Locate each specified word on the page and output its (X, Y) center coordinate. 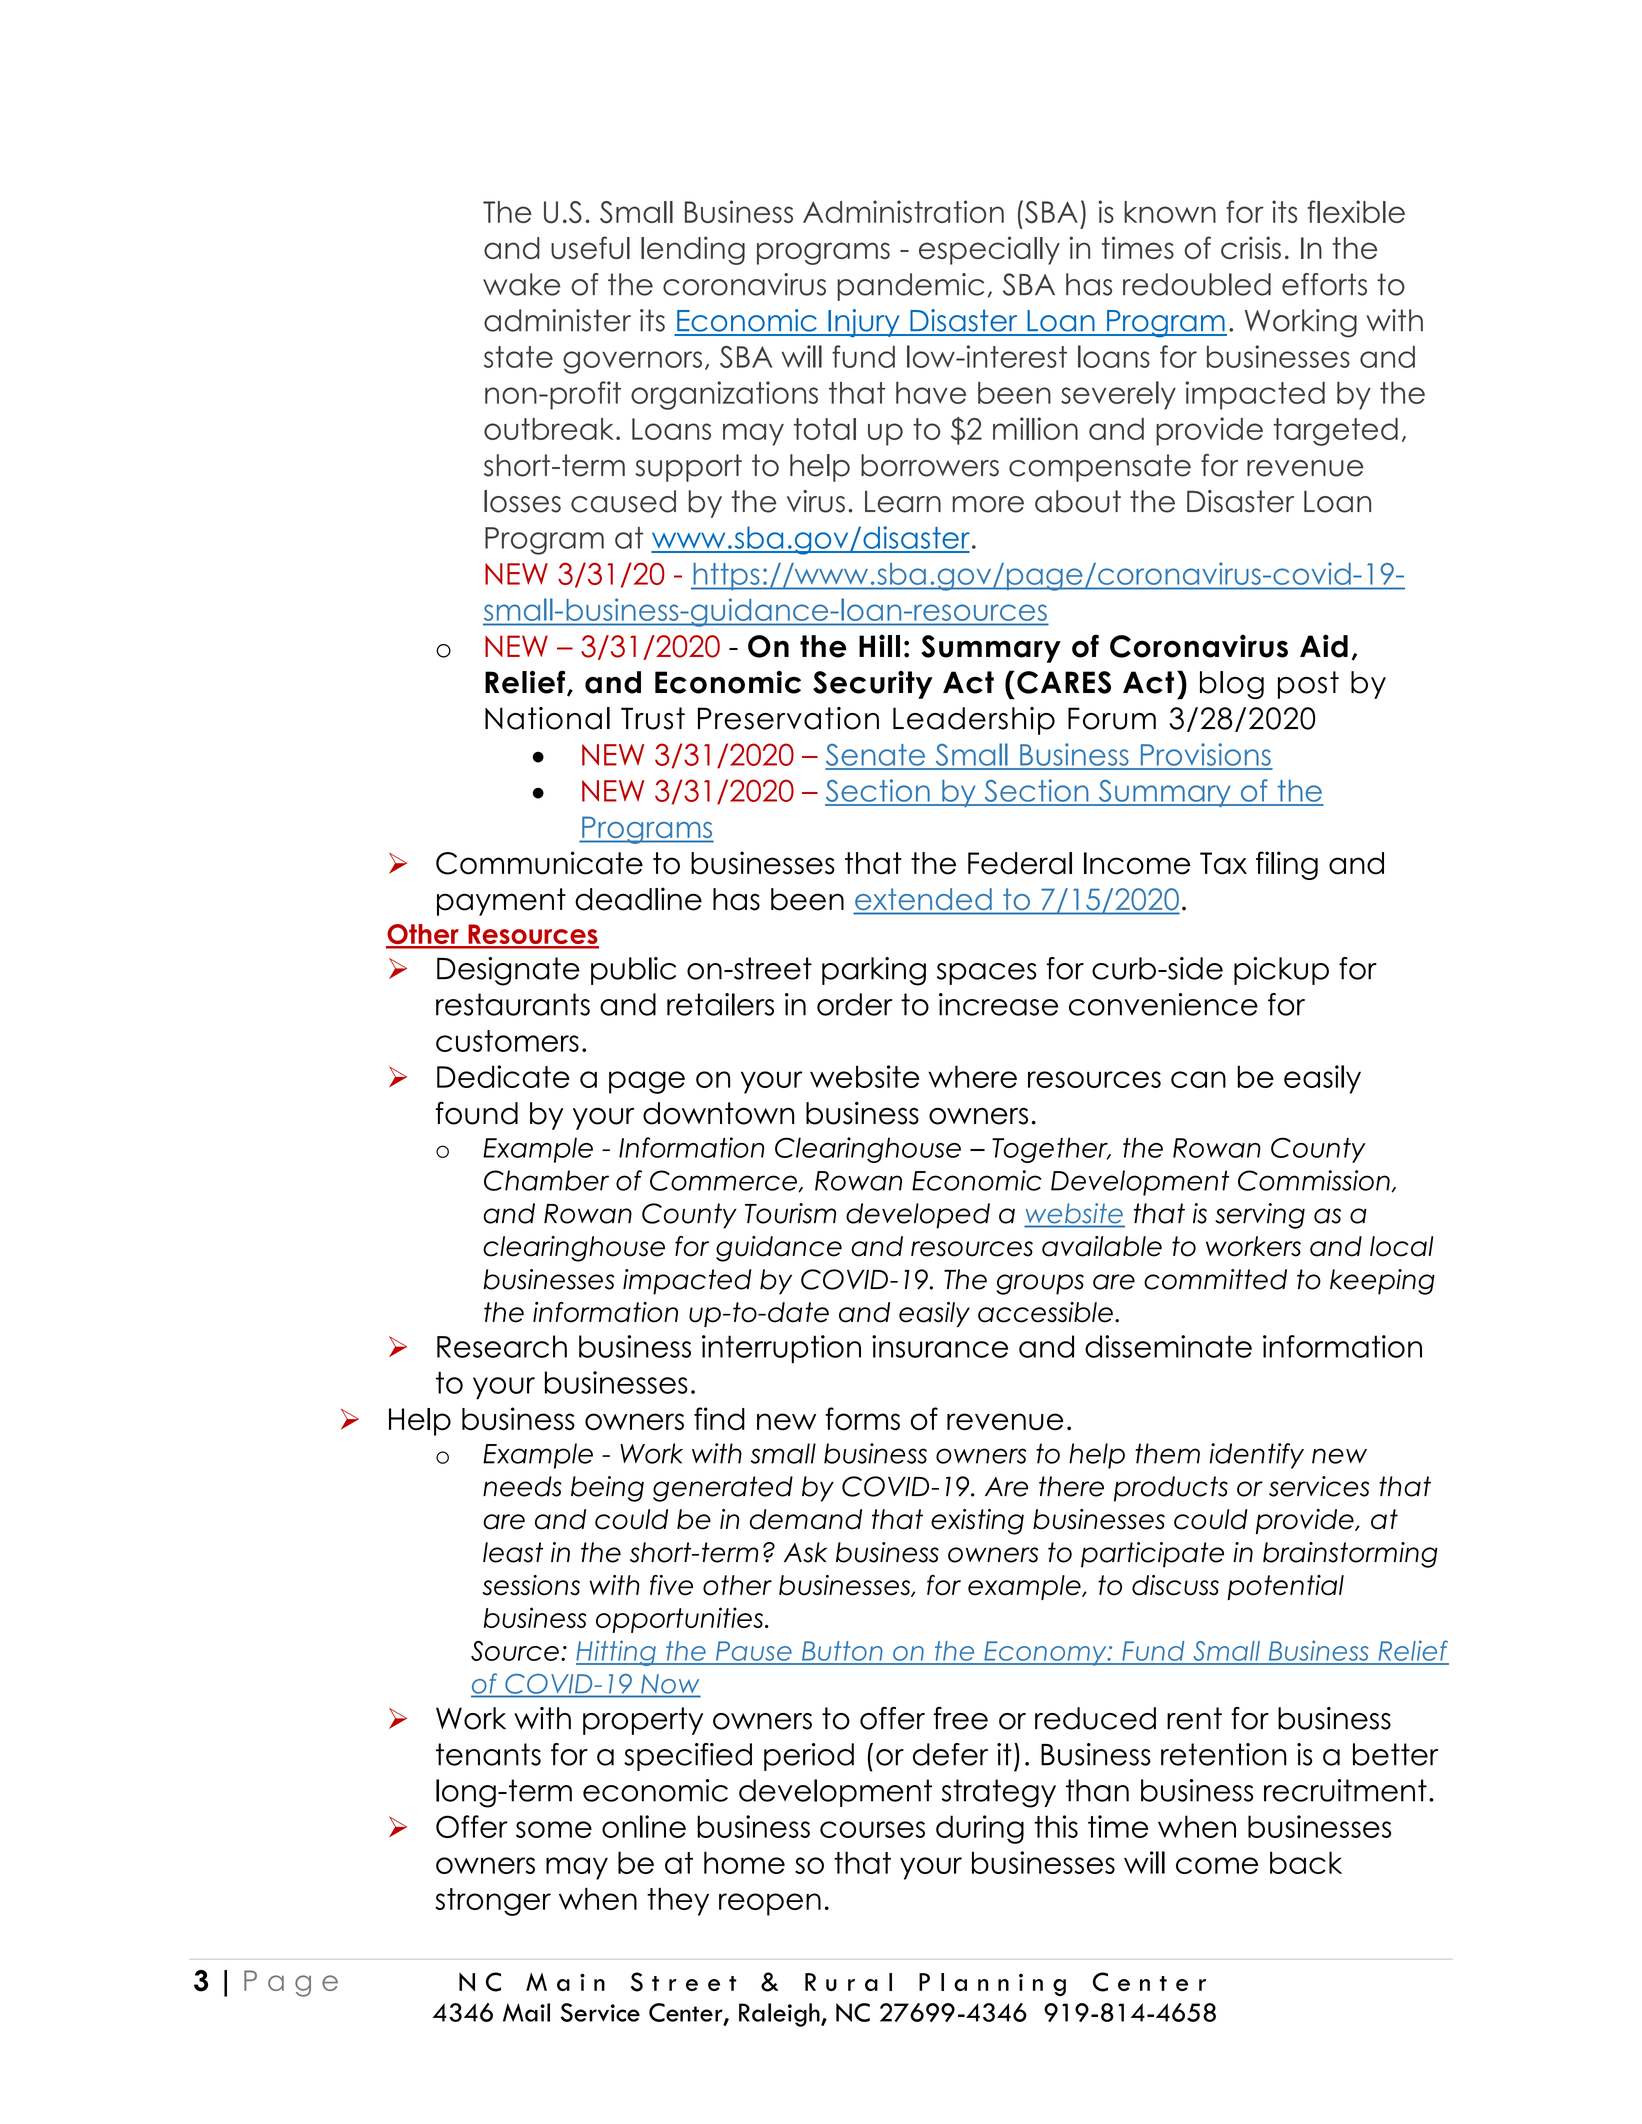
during (980, 1829)
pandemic (910, 287)
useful (590, 247)
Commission (1314, 1180)
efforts (1324, 284)
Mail (526, 2012)
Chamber (546, 1180)
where (972, 1076)
